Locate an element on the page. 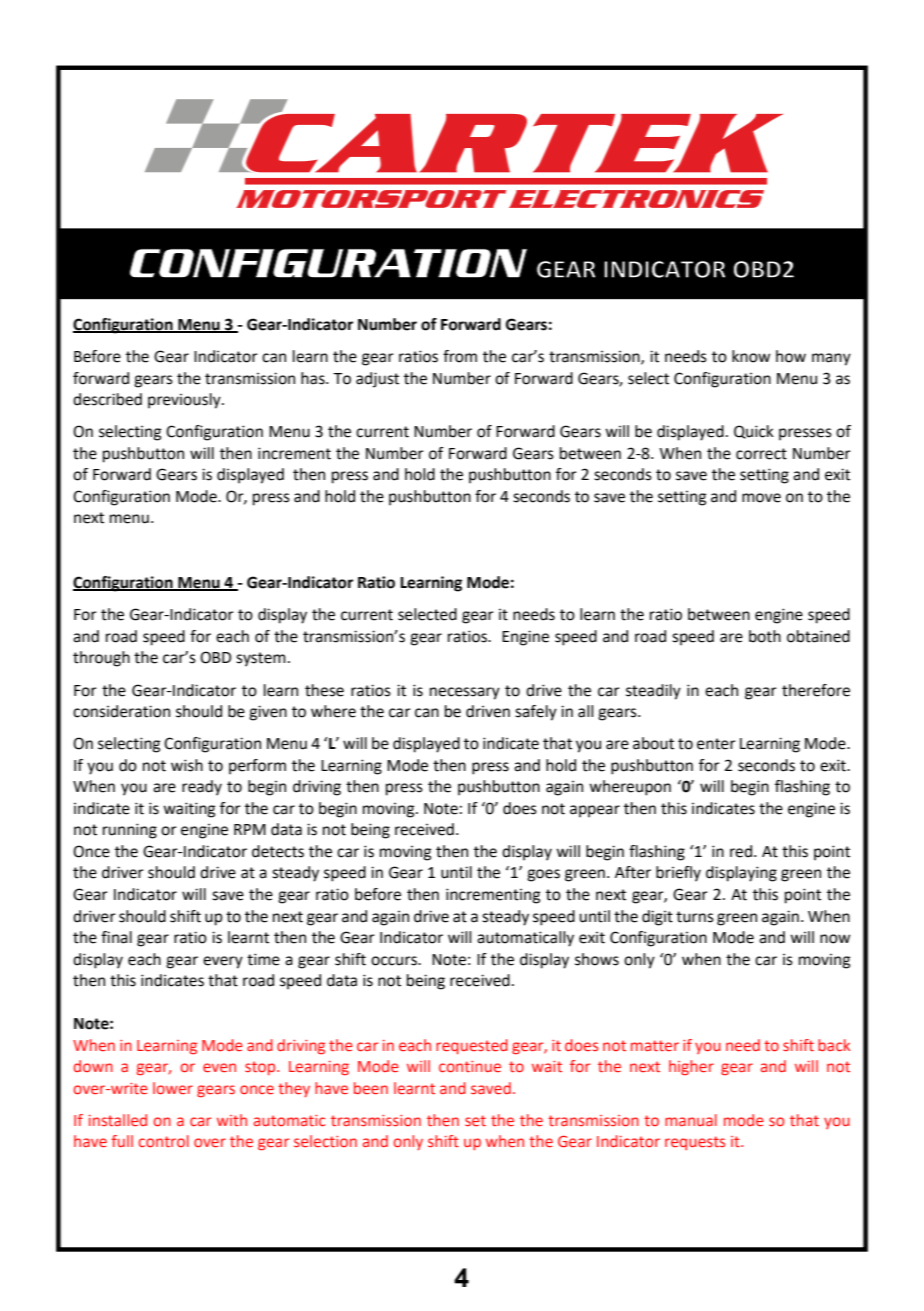  enter is located at coordinates (716, 744).
